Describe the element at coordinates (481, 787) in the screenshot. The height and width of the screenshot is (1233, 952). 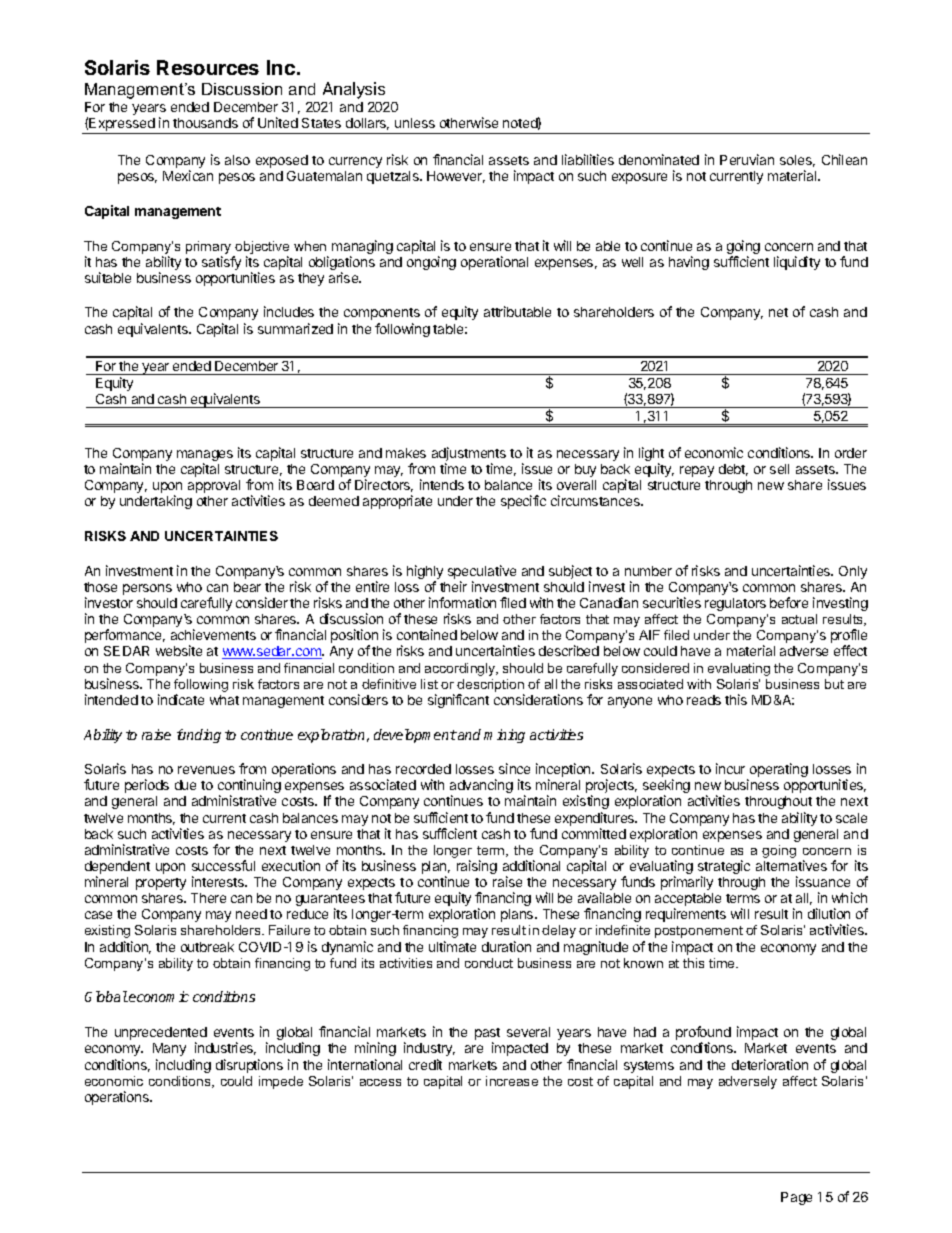
I see `advancing` at that location.
